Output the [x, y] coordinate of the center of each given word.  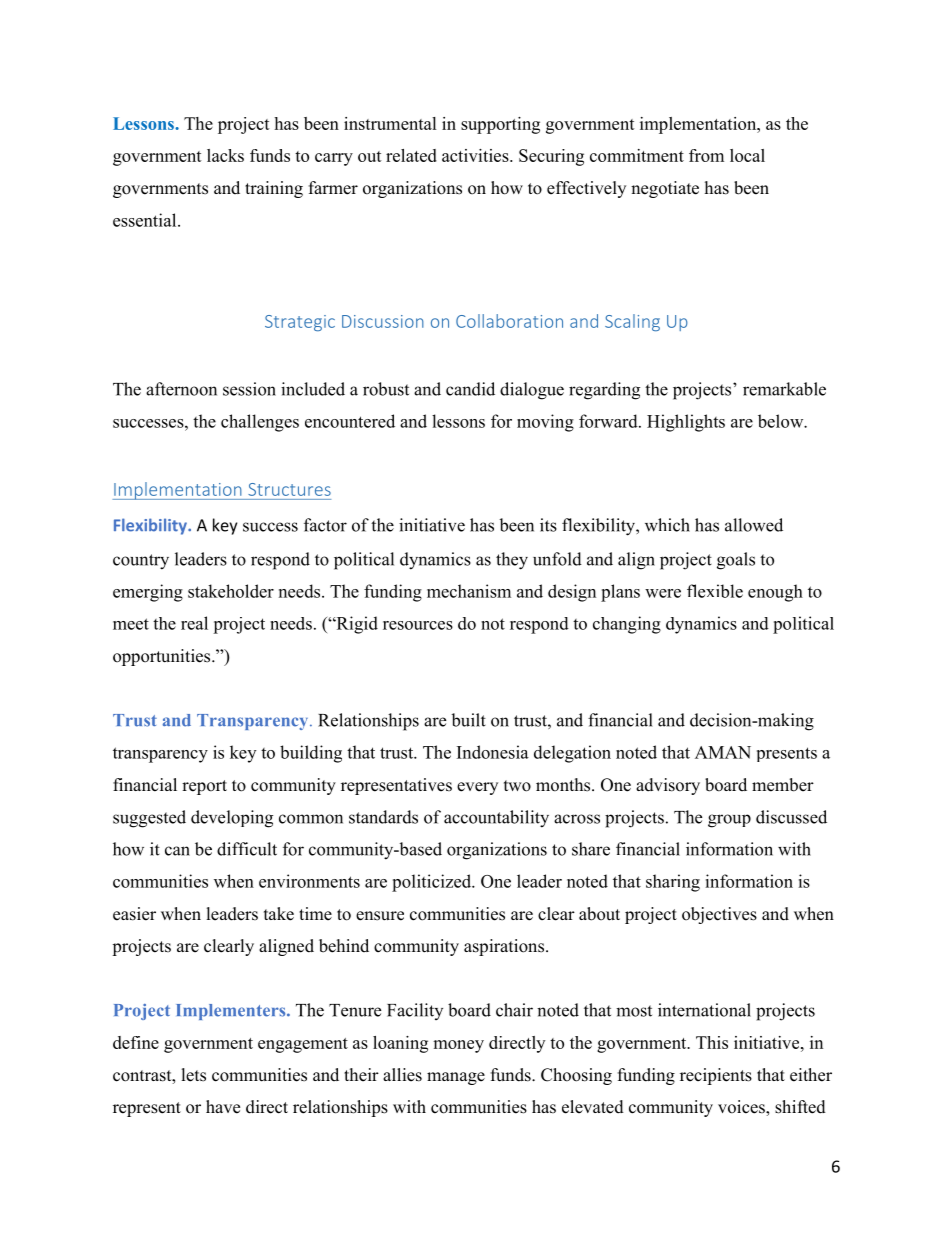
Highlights [686, 423]
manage [456, 1078]
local [747, 155]
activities [476, 155]
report [204, 787]
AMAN [723, 752]
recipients [716, 1076]
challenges [260, 423]
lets [194, 1075]
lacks [225, 155]
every [477, 788]
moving [545, 423]
